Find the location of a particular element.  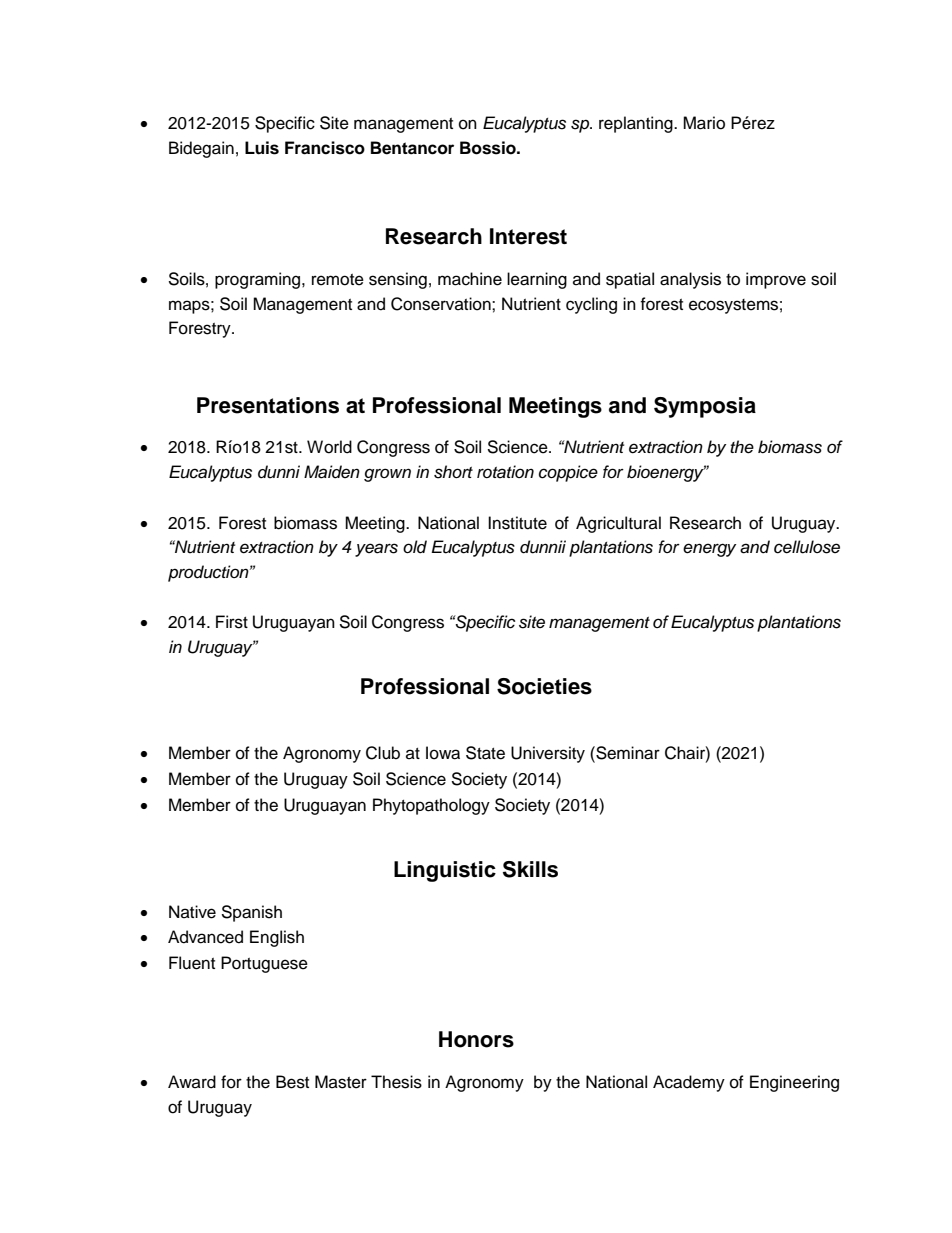

Presentations is located at coordinates (268, 405).
